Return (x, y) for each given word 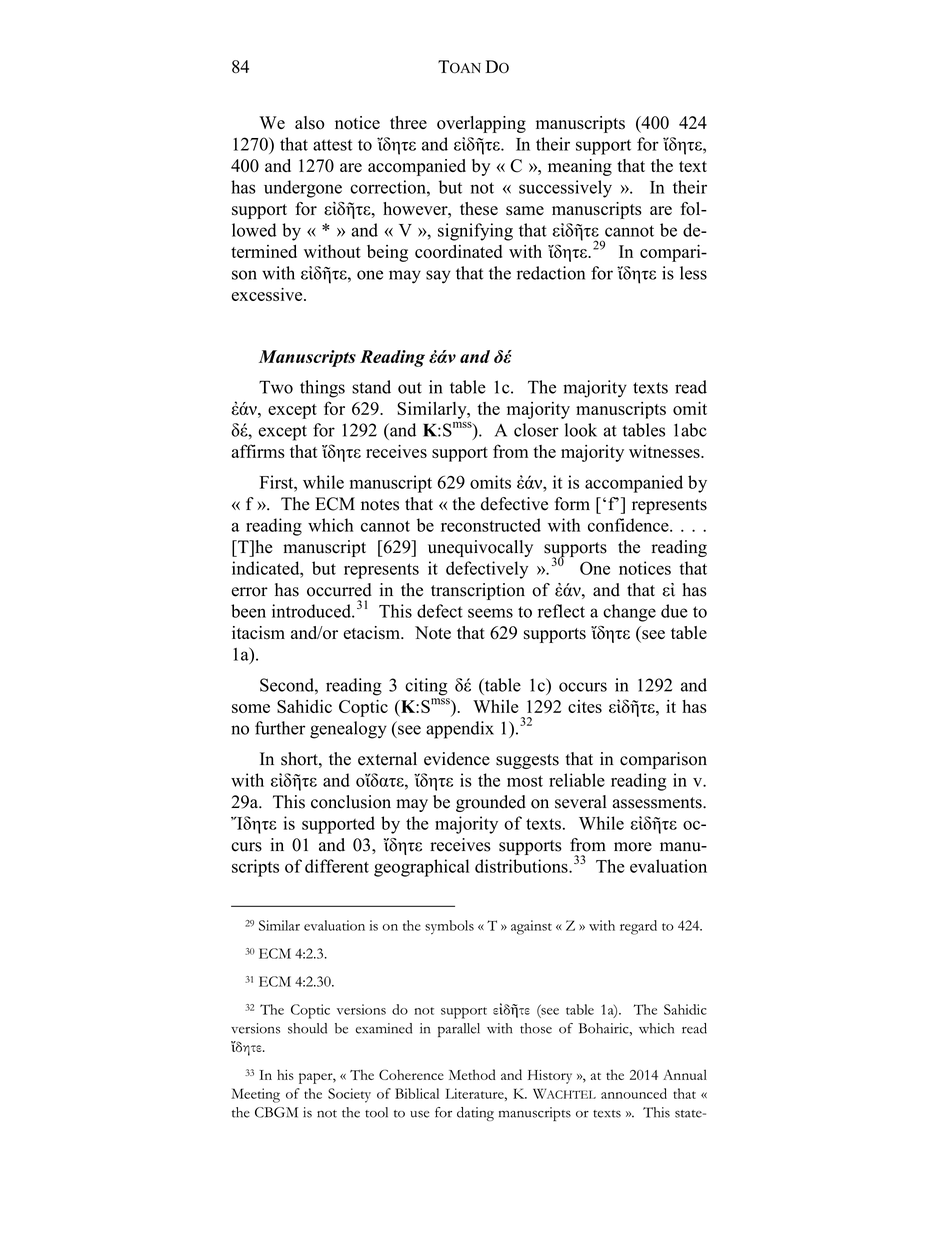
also (310, 123)
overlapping (481, 124)
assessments (658, 803)
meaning (580, 167)
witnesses (665, 451)
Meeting (255, 1095)
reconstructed (491, 525)
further (280, 728)
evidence (457, 759)
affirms (258, 451)
